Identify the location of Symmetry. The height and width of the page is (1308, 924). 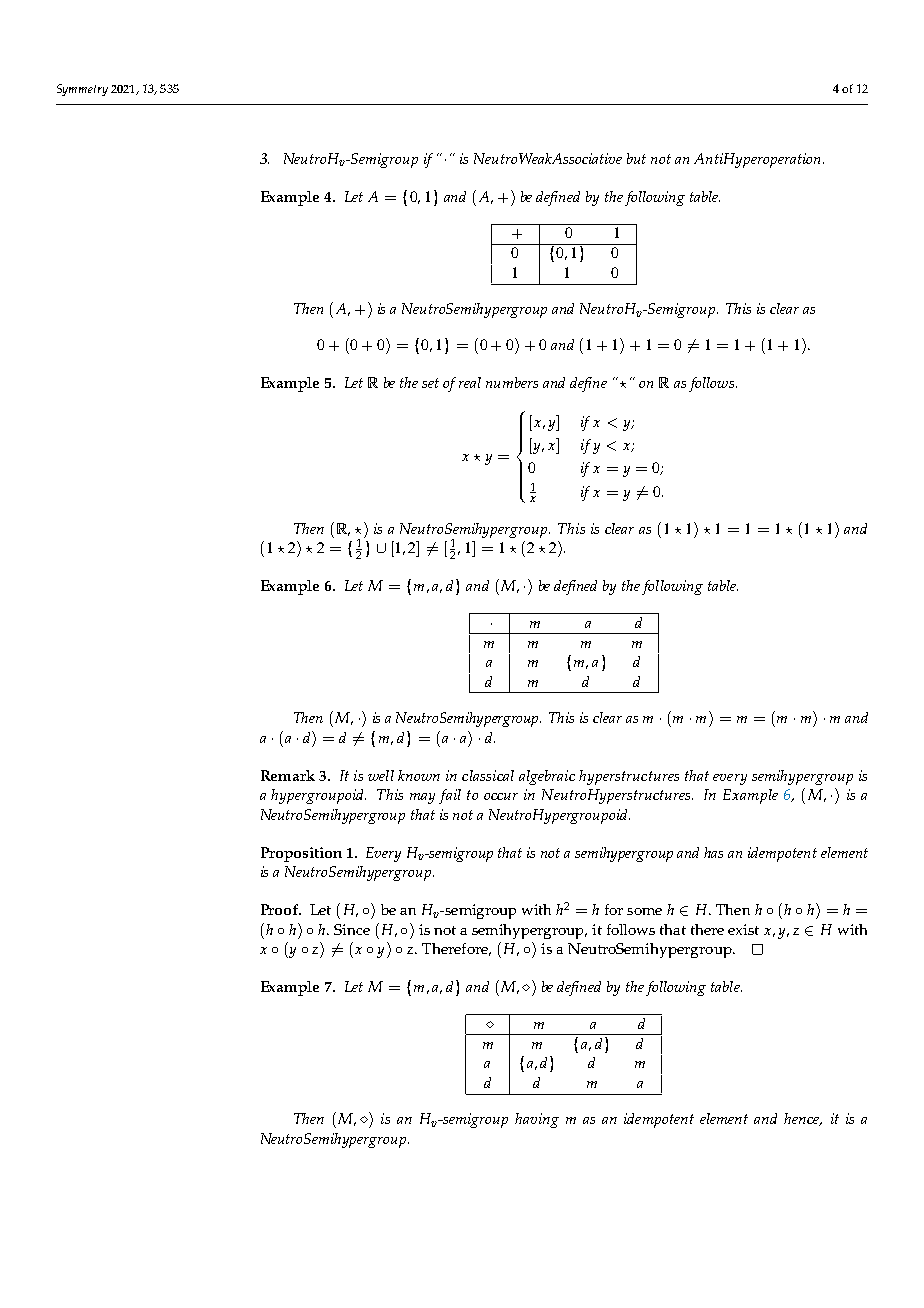
(82, 90).
